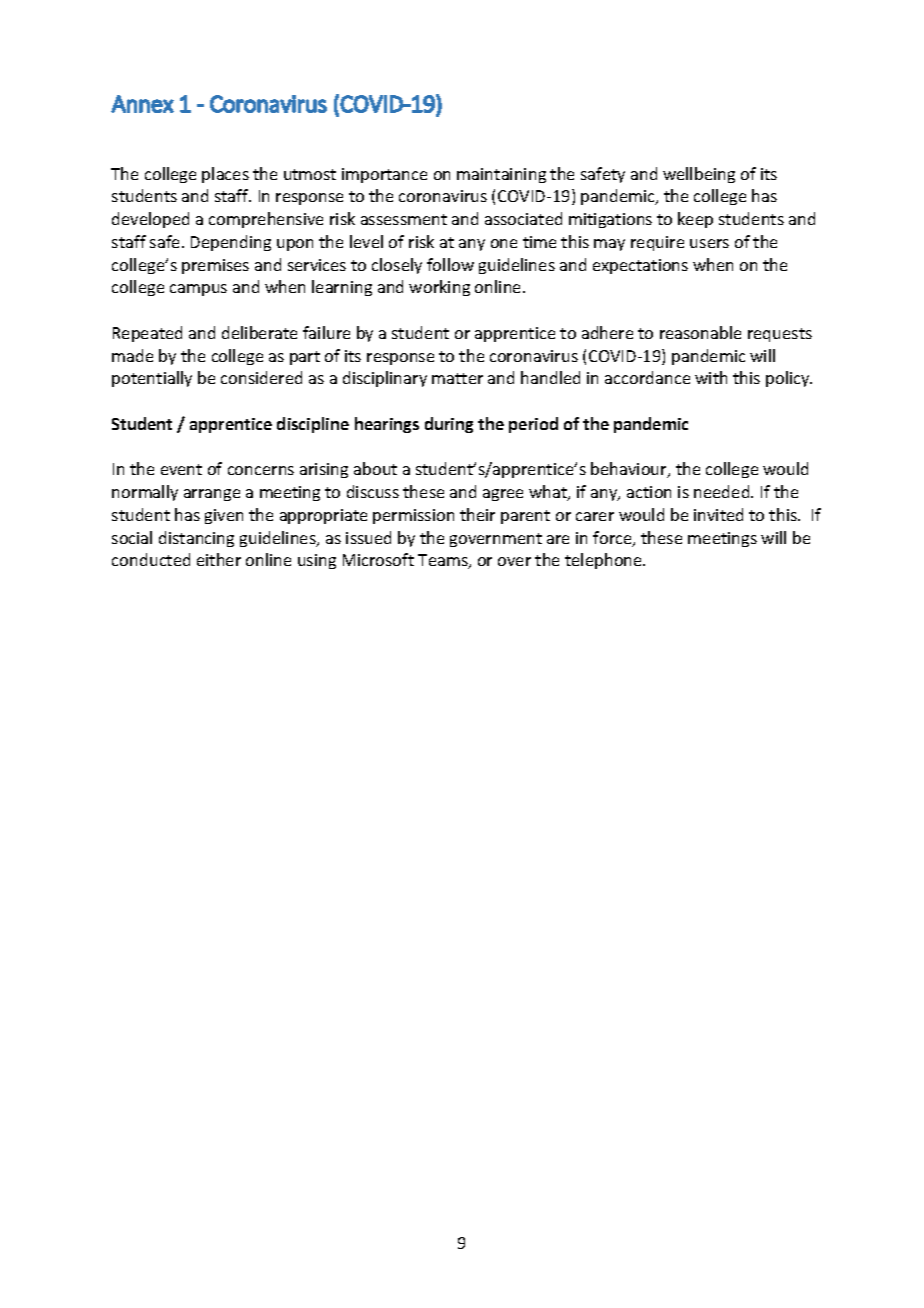 This document has height=1308, width=924. Describe the element at coordinates (501, 175) in the document. I see `maintaining` at that location.
